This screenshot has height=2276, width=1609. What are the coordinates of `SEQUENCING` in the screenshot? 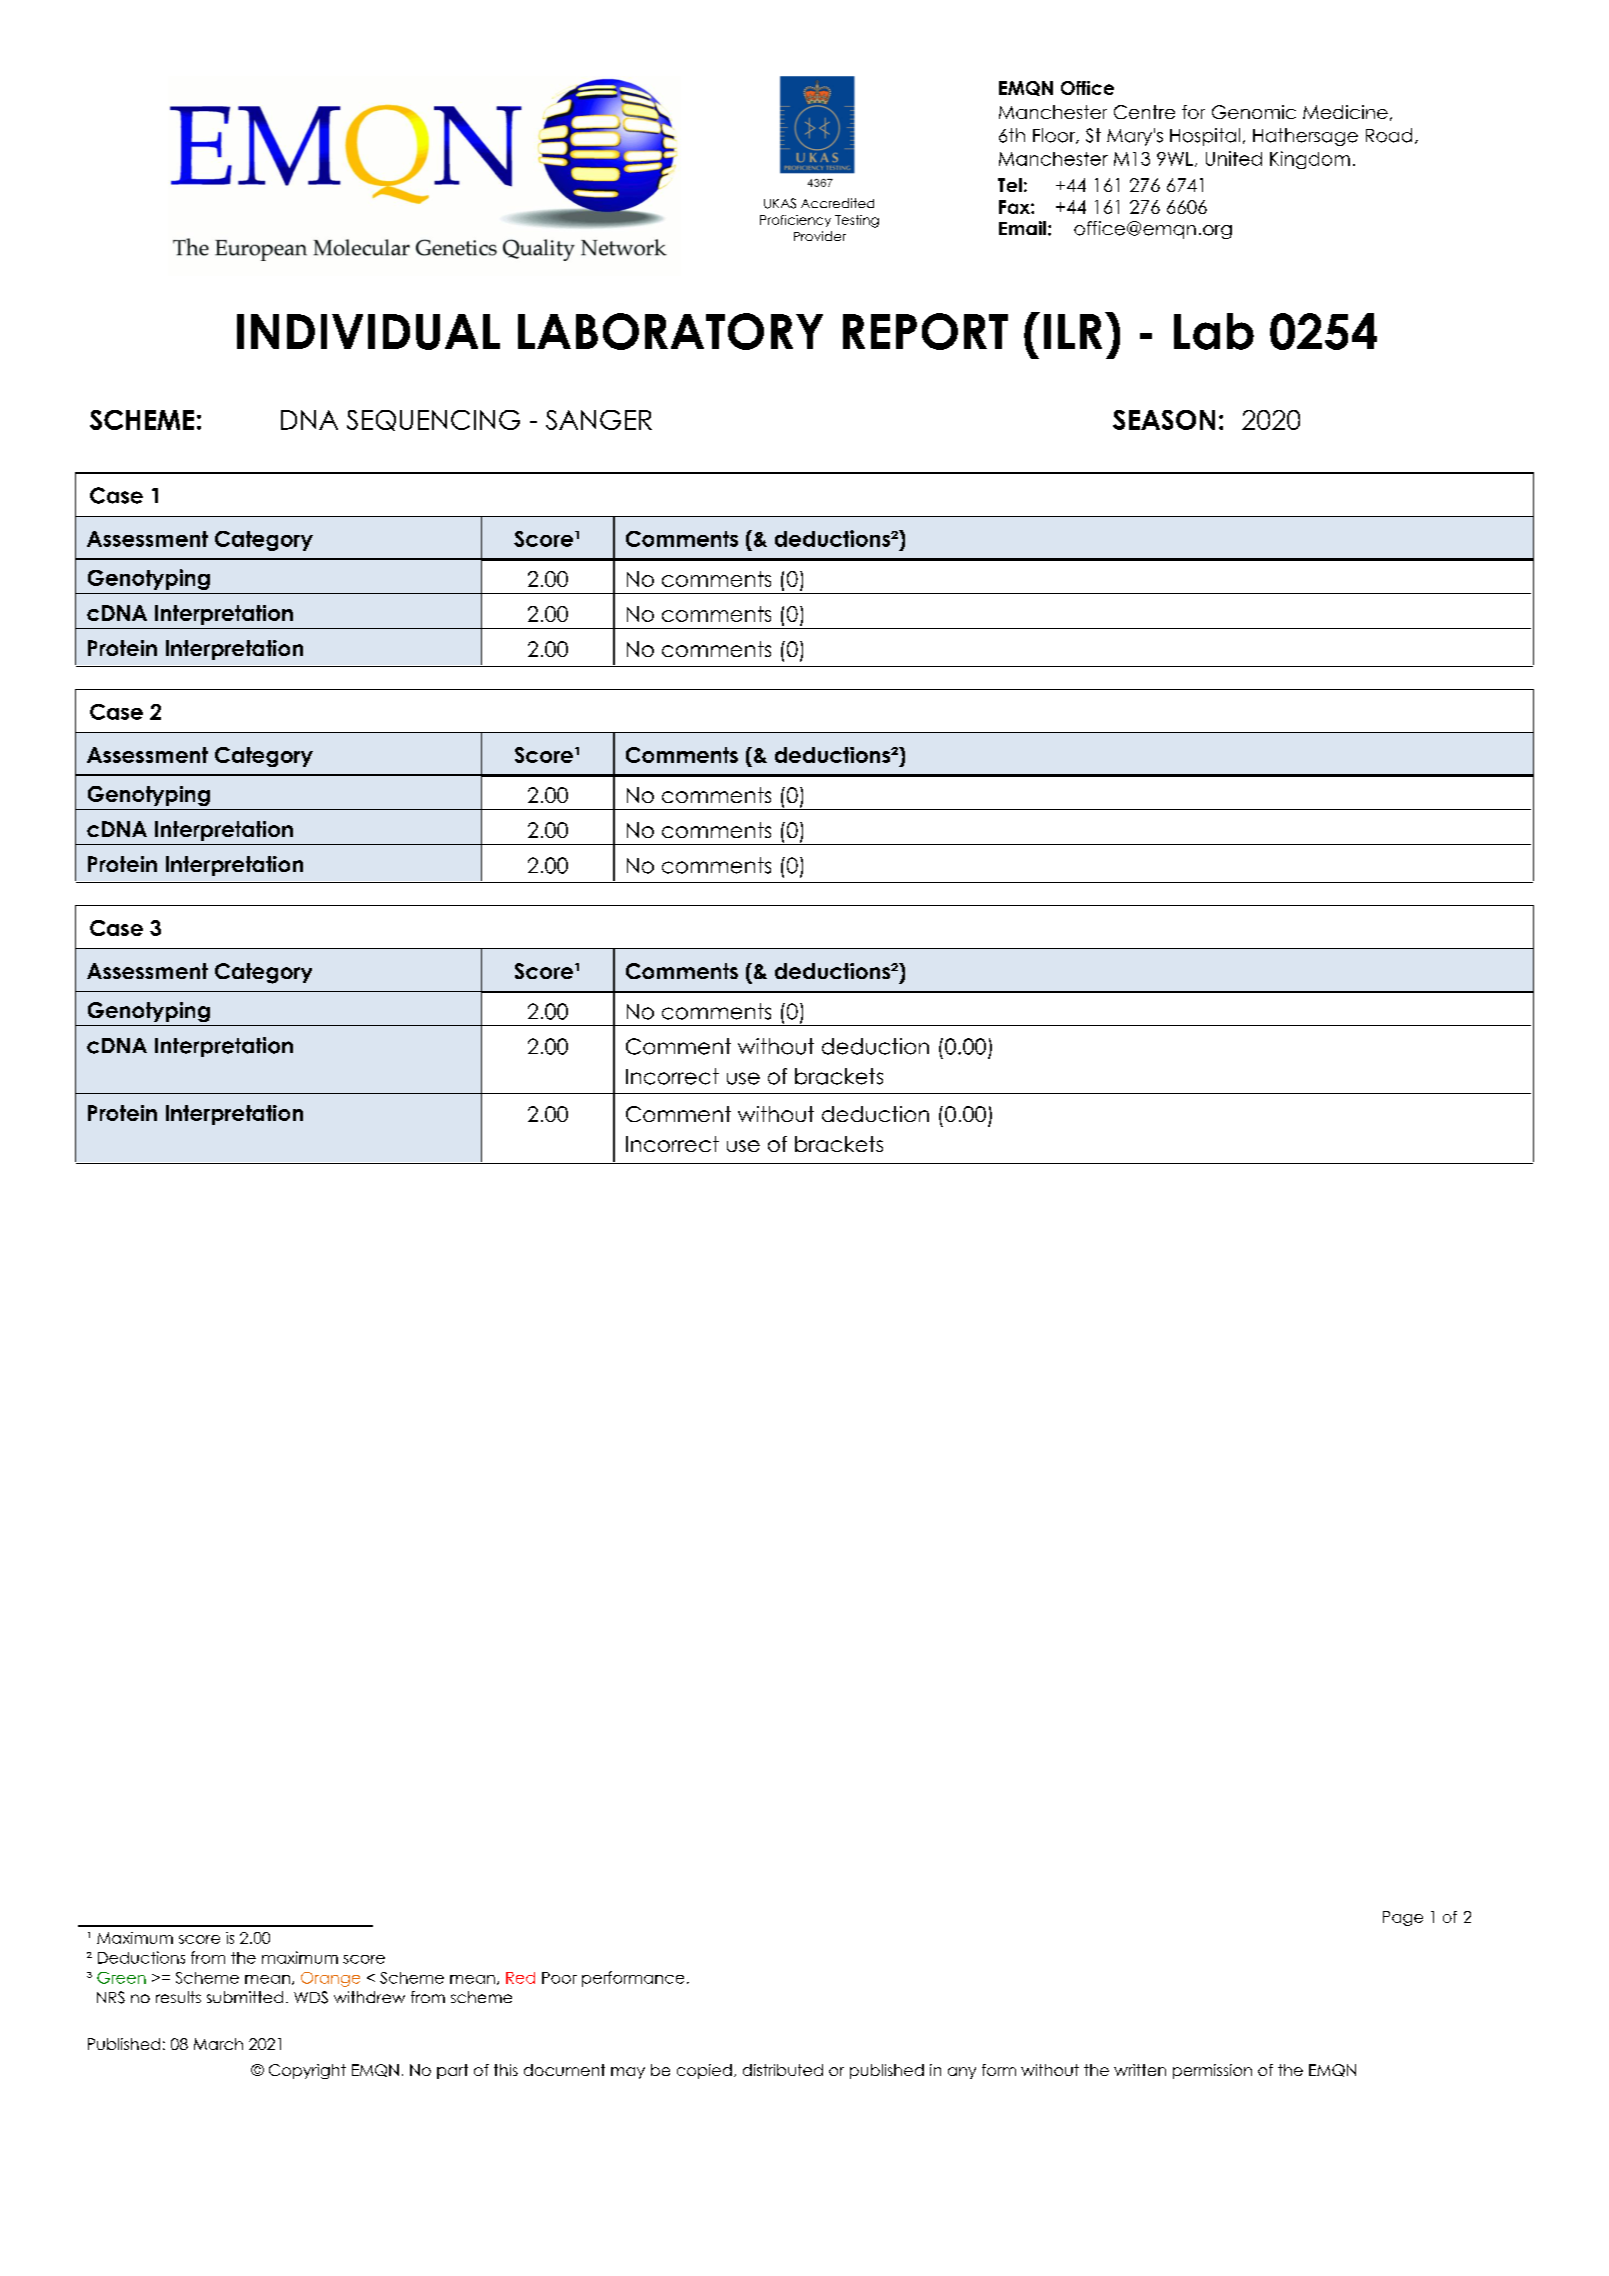 It's located at (433, 420).
